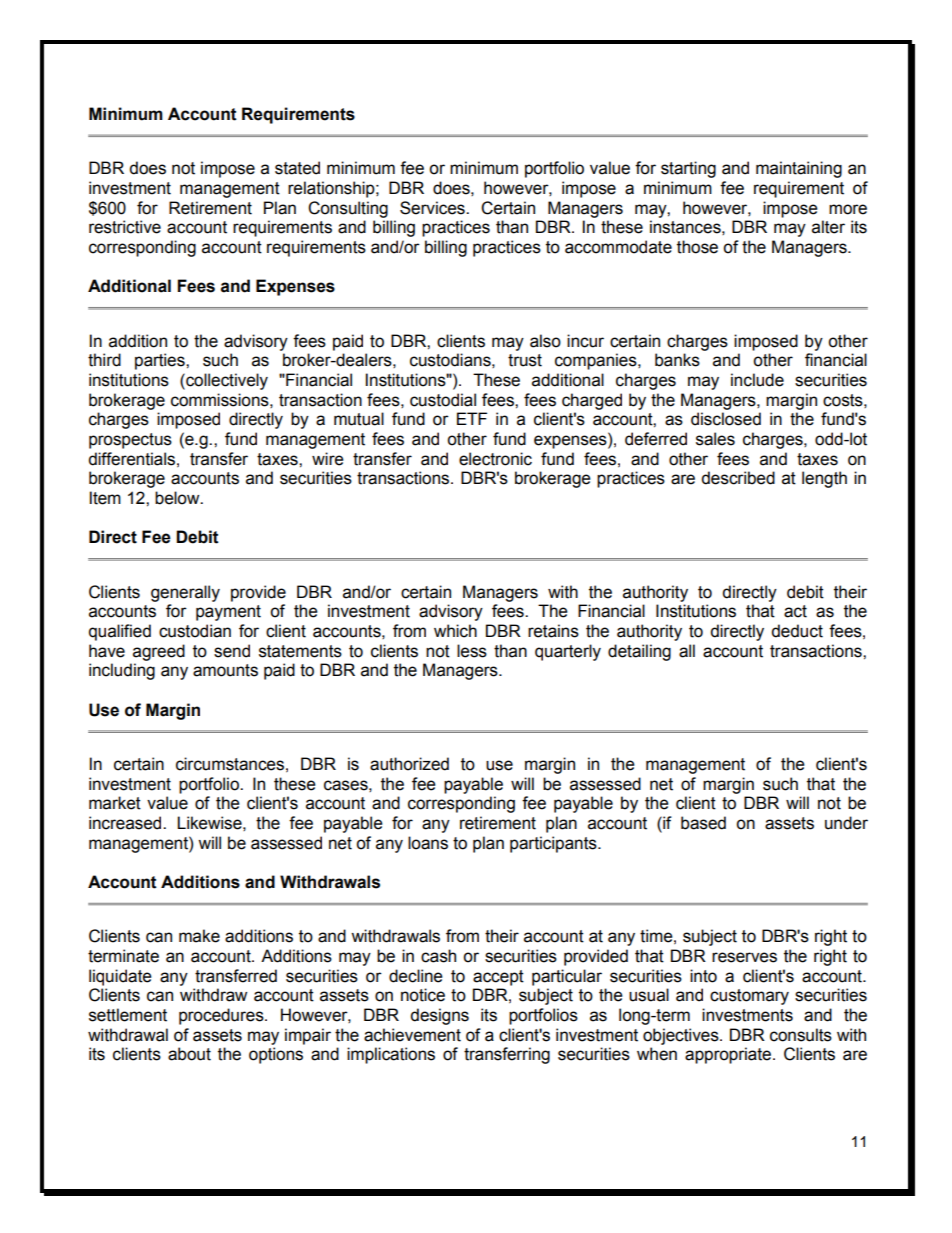 The image size is (952, 1233). What do you see at coordinates (472, 418) in the screenshot?
I see `ETF` at bounding box center [472, 418].
